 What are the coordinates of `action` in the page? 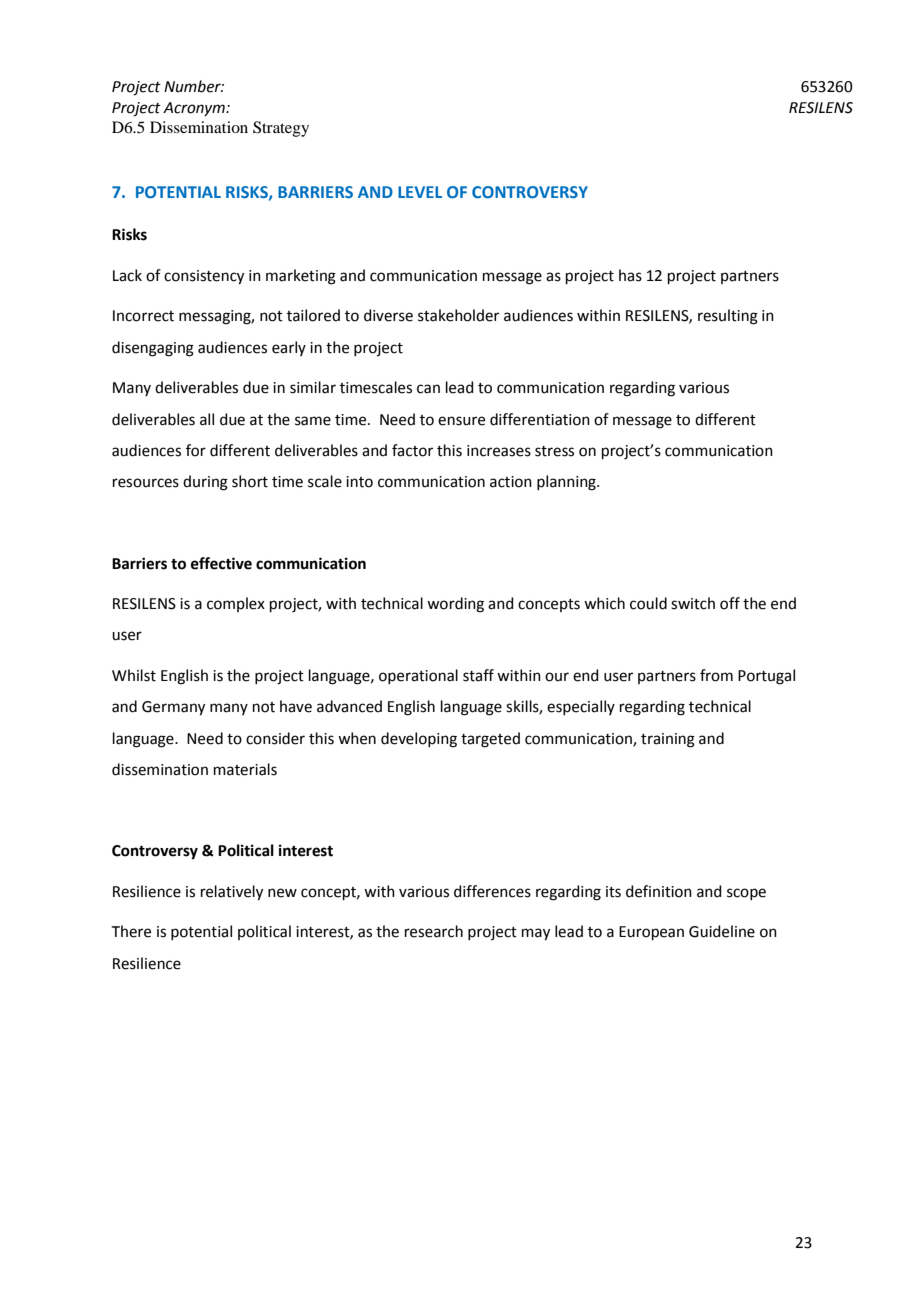 It's located at (511, 482).
